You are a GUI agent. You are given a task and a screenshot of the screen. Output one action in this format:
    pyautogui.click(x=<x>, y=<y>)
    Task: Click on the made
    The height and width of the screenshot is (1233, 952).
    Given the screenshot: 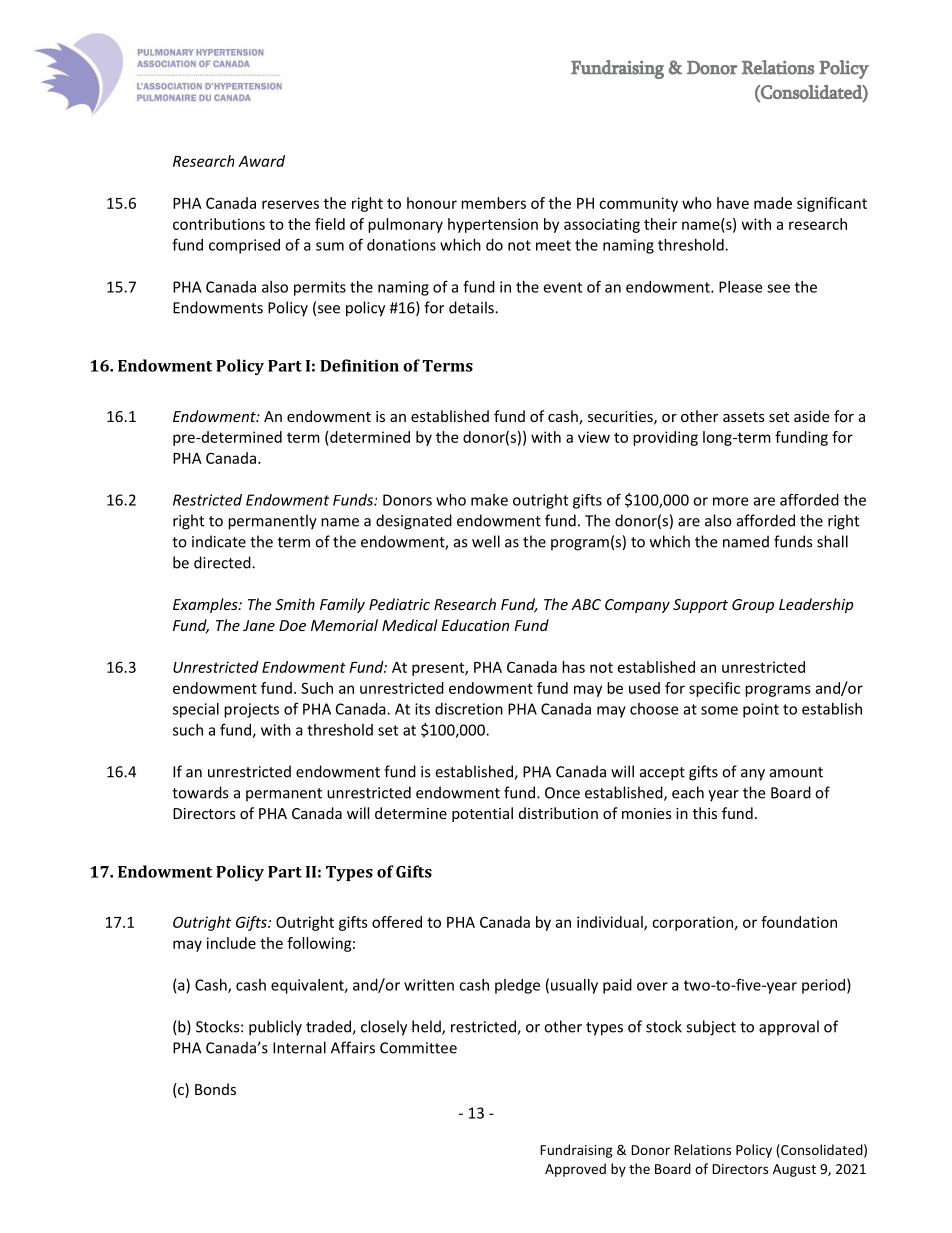 What is the action you would take?
    pyautogui.click(x=773, y=203)
